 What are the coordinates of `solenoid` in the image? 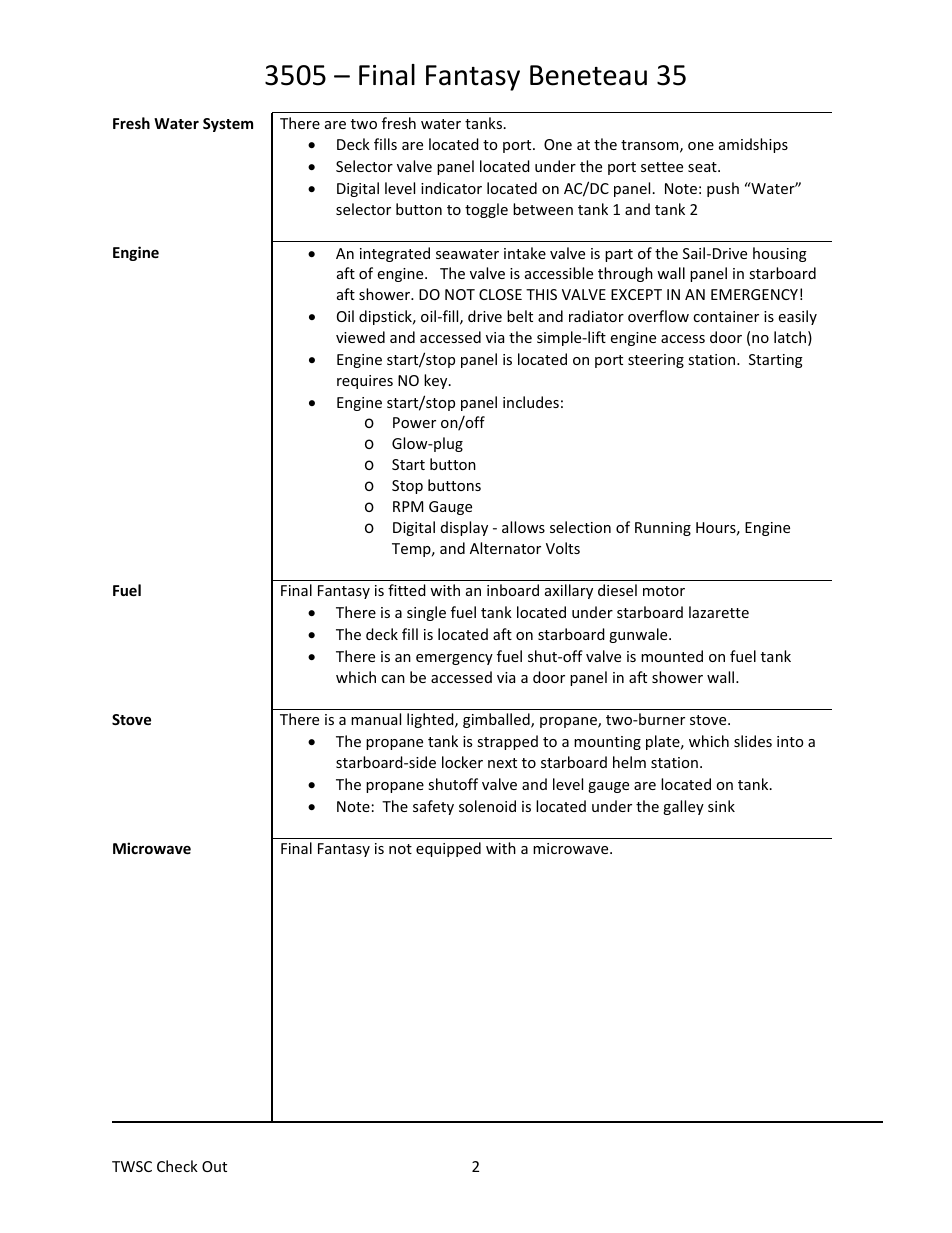 It's located at (487, 806).
